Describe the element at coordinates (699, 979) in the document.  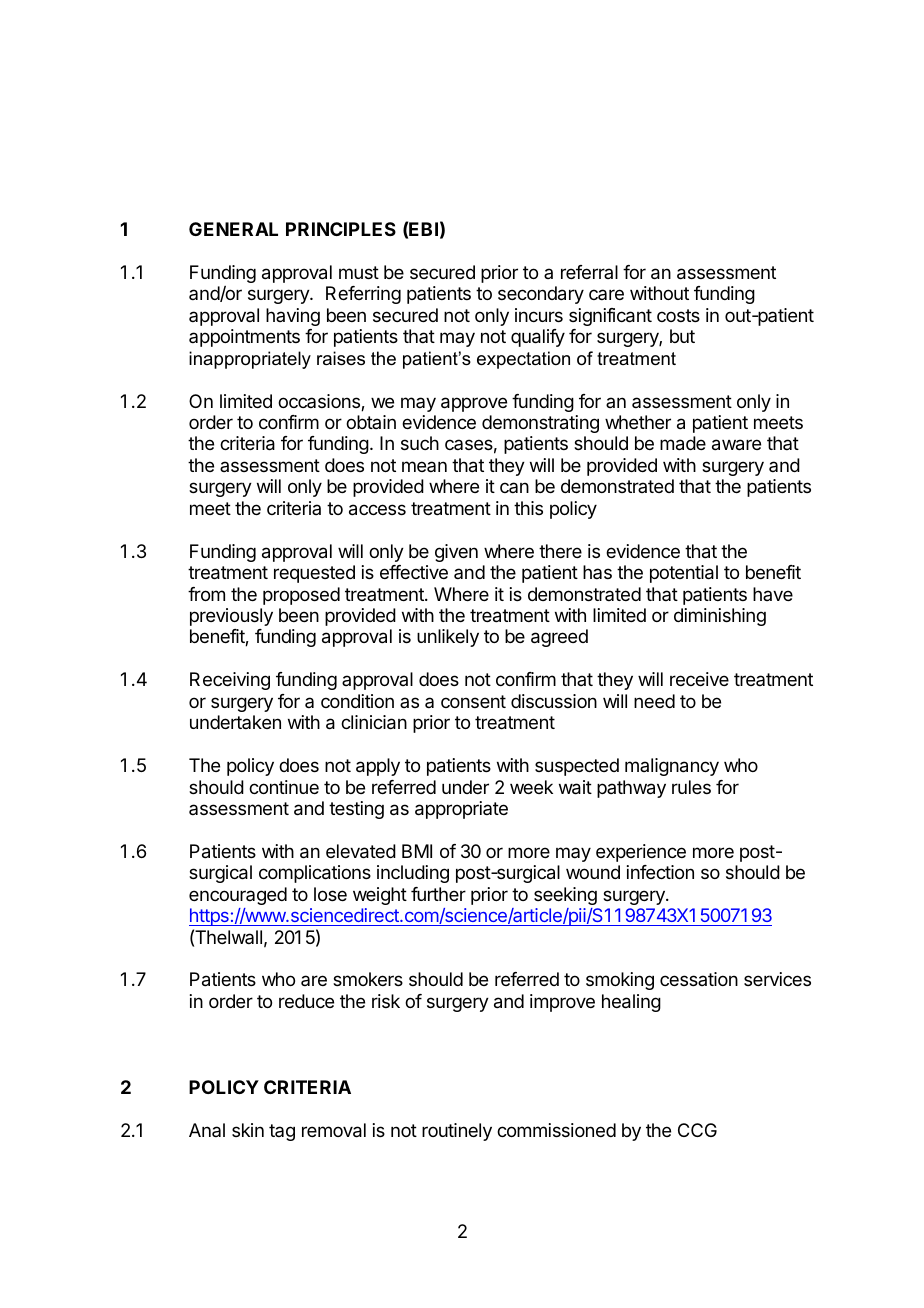
I see `cessation` at that location.
